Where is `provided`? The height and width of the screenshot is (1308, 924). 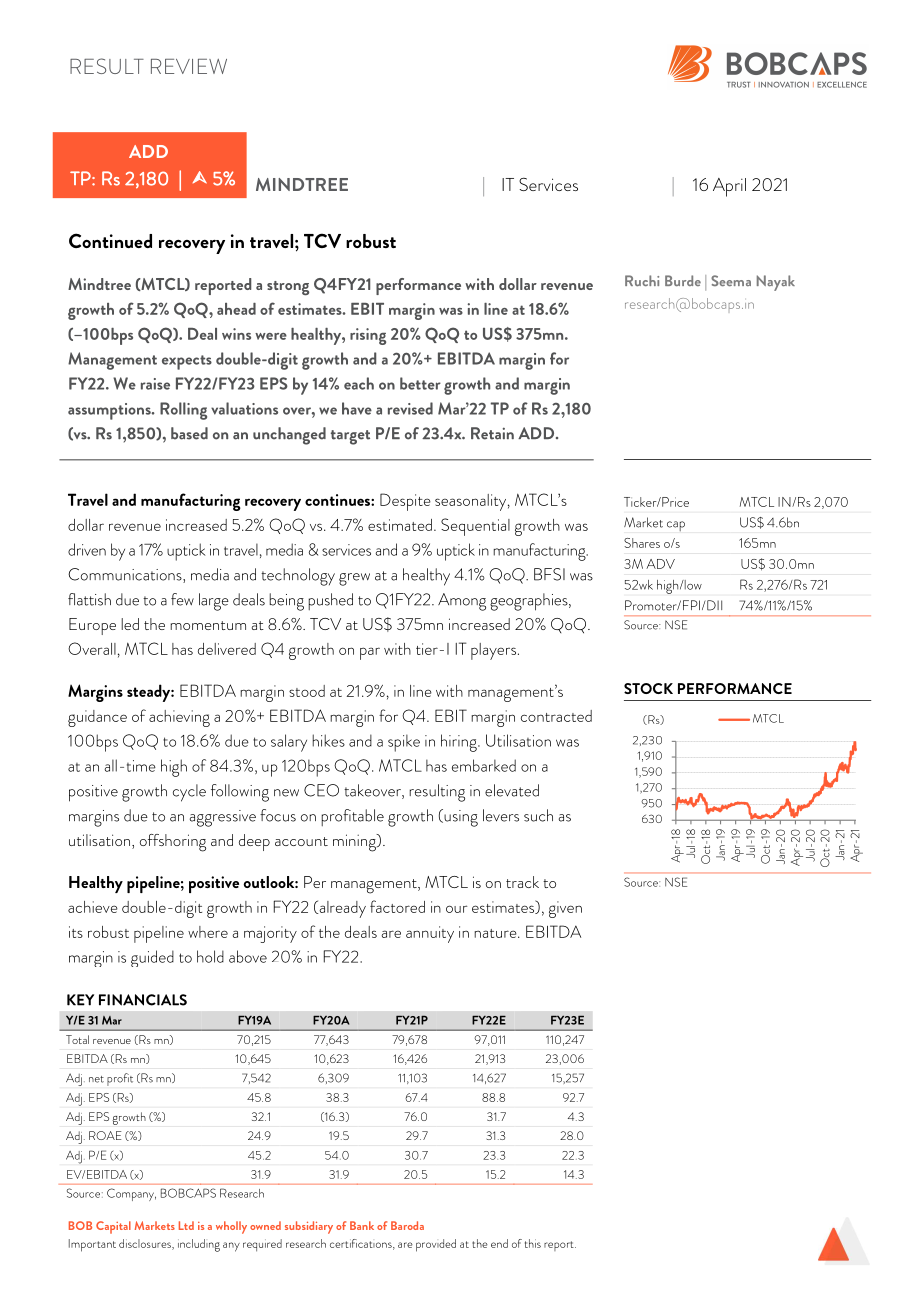
provided is located at coordinates (436, 1245).
